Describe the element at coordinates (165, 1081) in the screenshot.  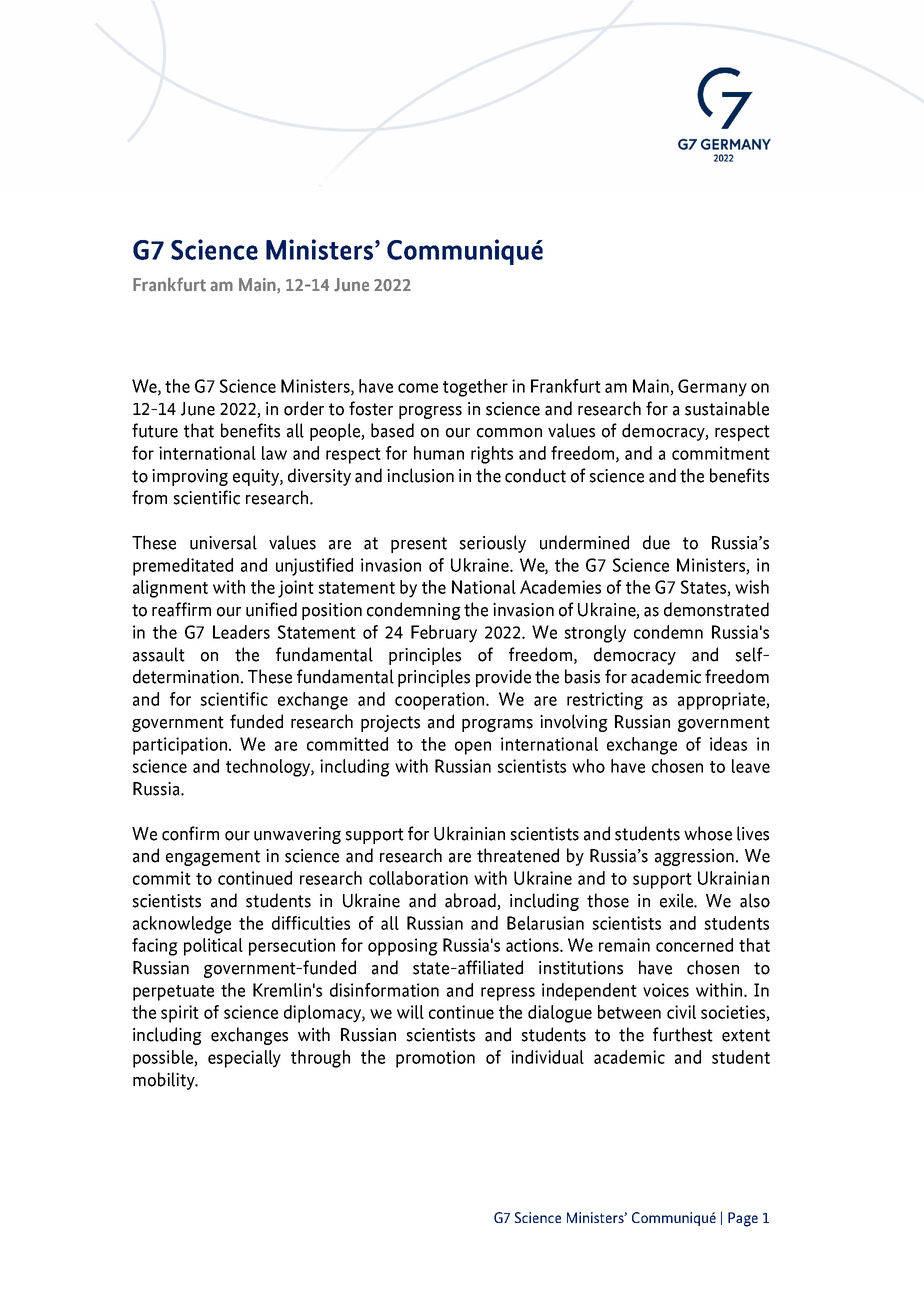
I see `mobility` at that location.
